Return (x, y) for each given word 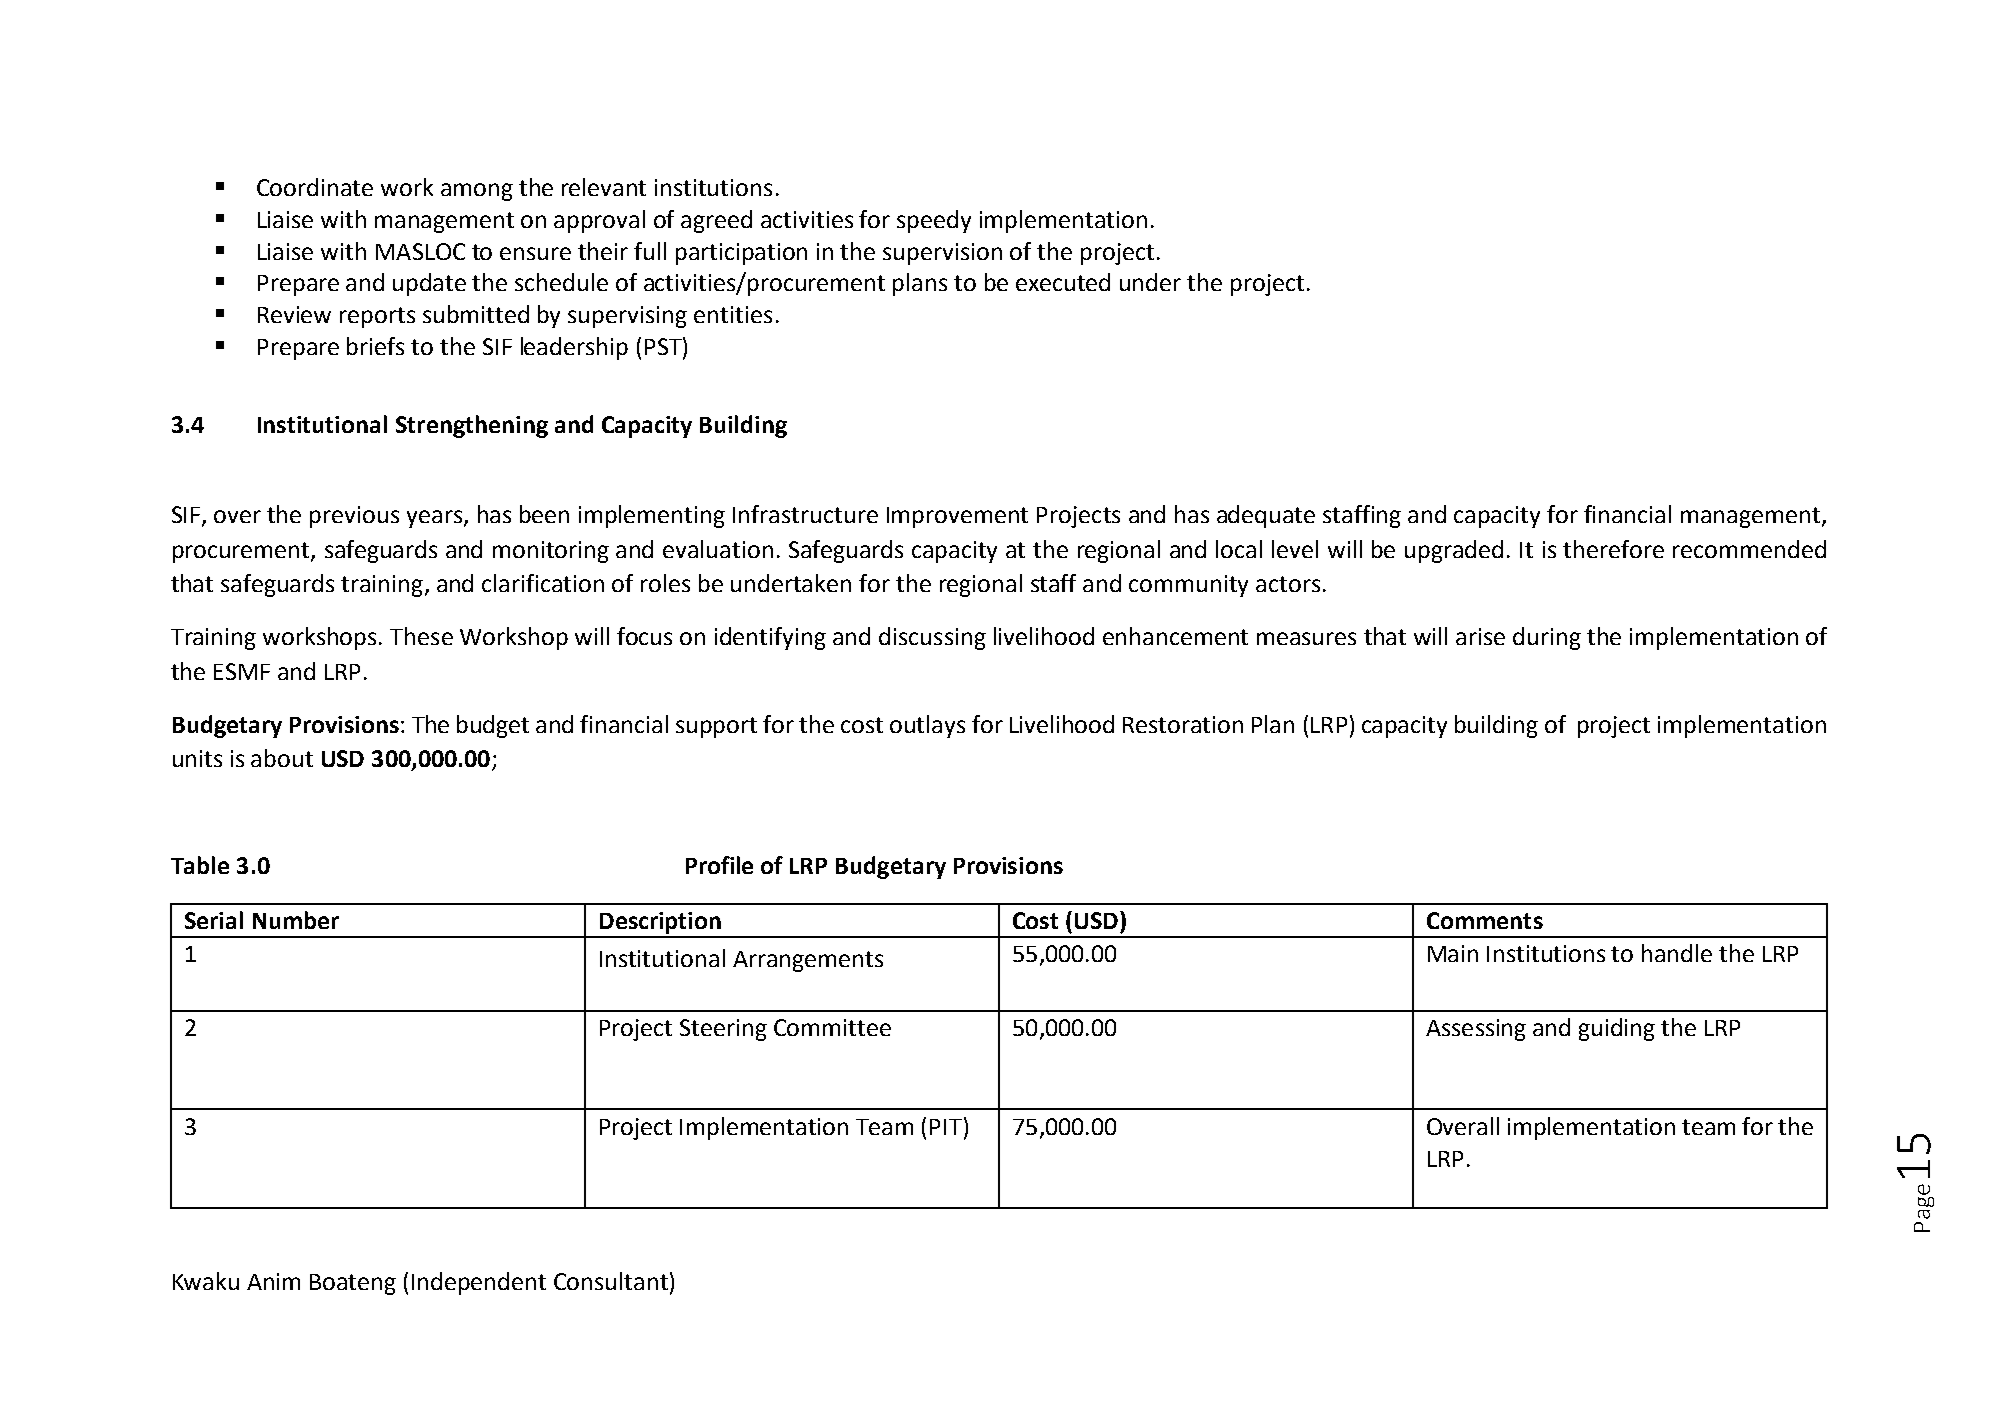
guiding (1617, 1029)
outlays (927, 726)
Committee (832, 1027)
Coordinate (315, 187)
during (1547, 638)
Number (296, 920)
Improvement (957, 517)
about (282, 758)
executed (1063, 282)
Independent (479, 1283)
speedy (934, 221)
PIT (947, 1126)
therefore (1613, 549)
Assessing (1476, 1030)
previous (354, 517)
